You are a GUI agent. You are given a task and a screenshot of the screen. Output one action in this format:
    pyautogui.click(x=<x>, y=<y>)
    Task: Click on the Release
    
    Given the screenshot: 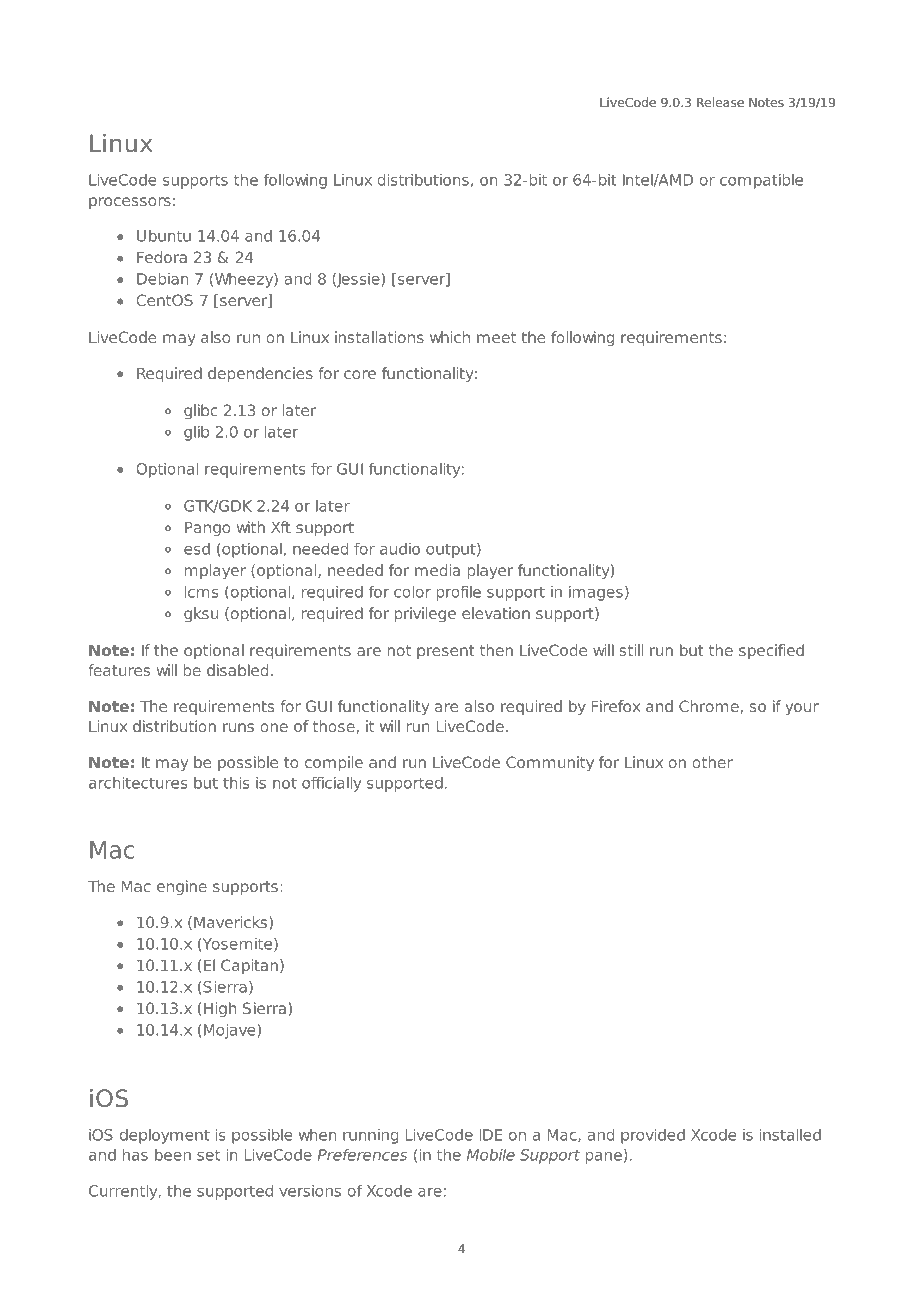 What is the action you would take?
    pyautogui.click(x=720, y=102)
